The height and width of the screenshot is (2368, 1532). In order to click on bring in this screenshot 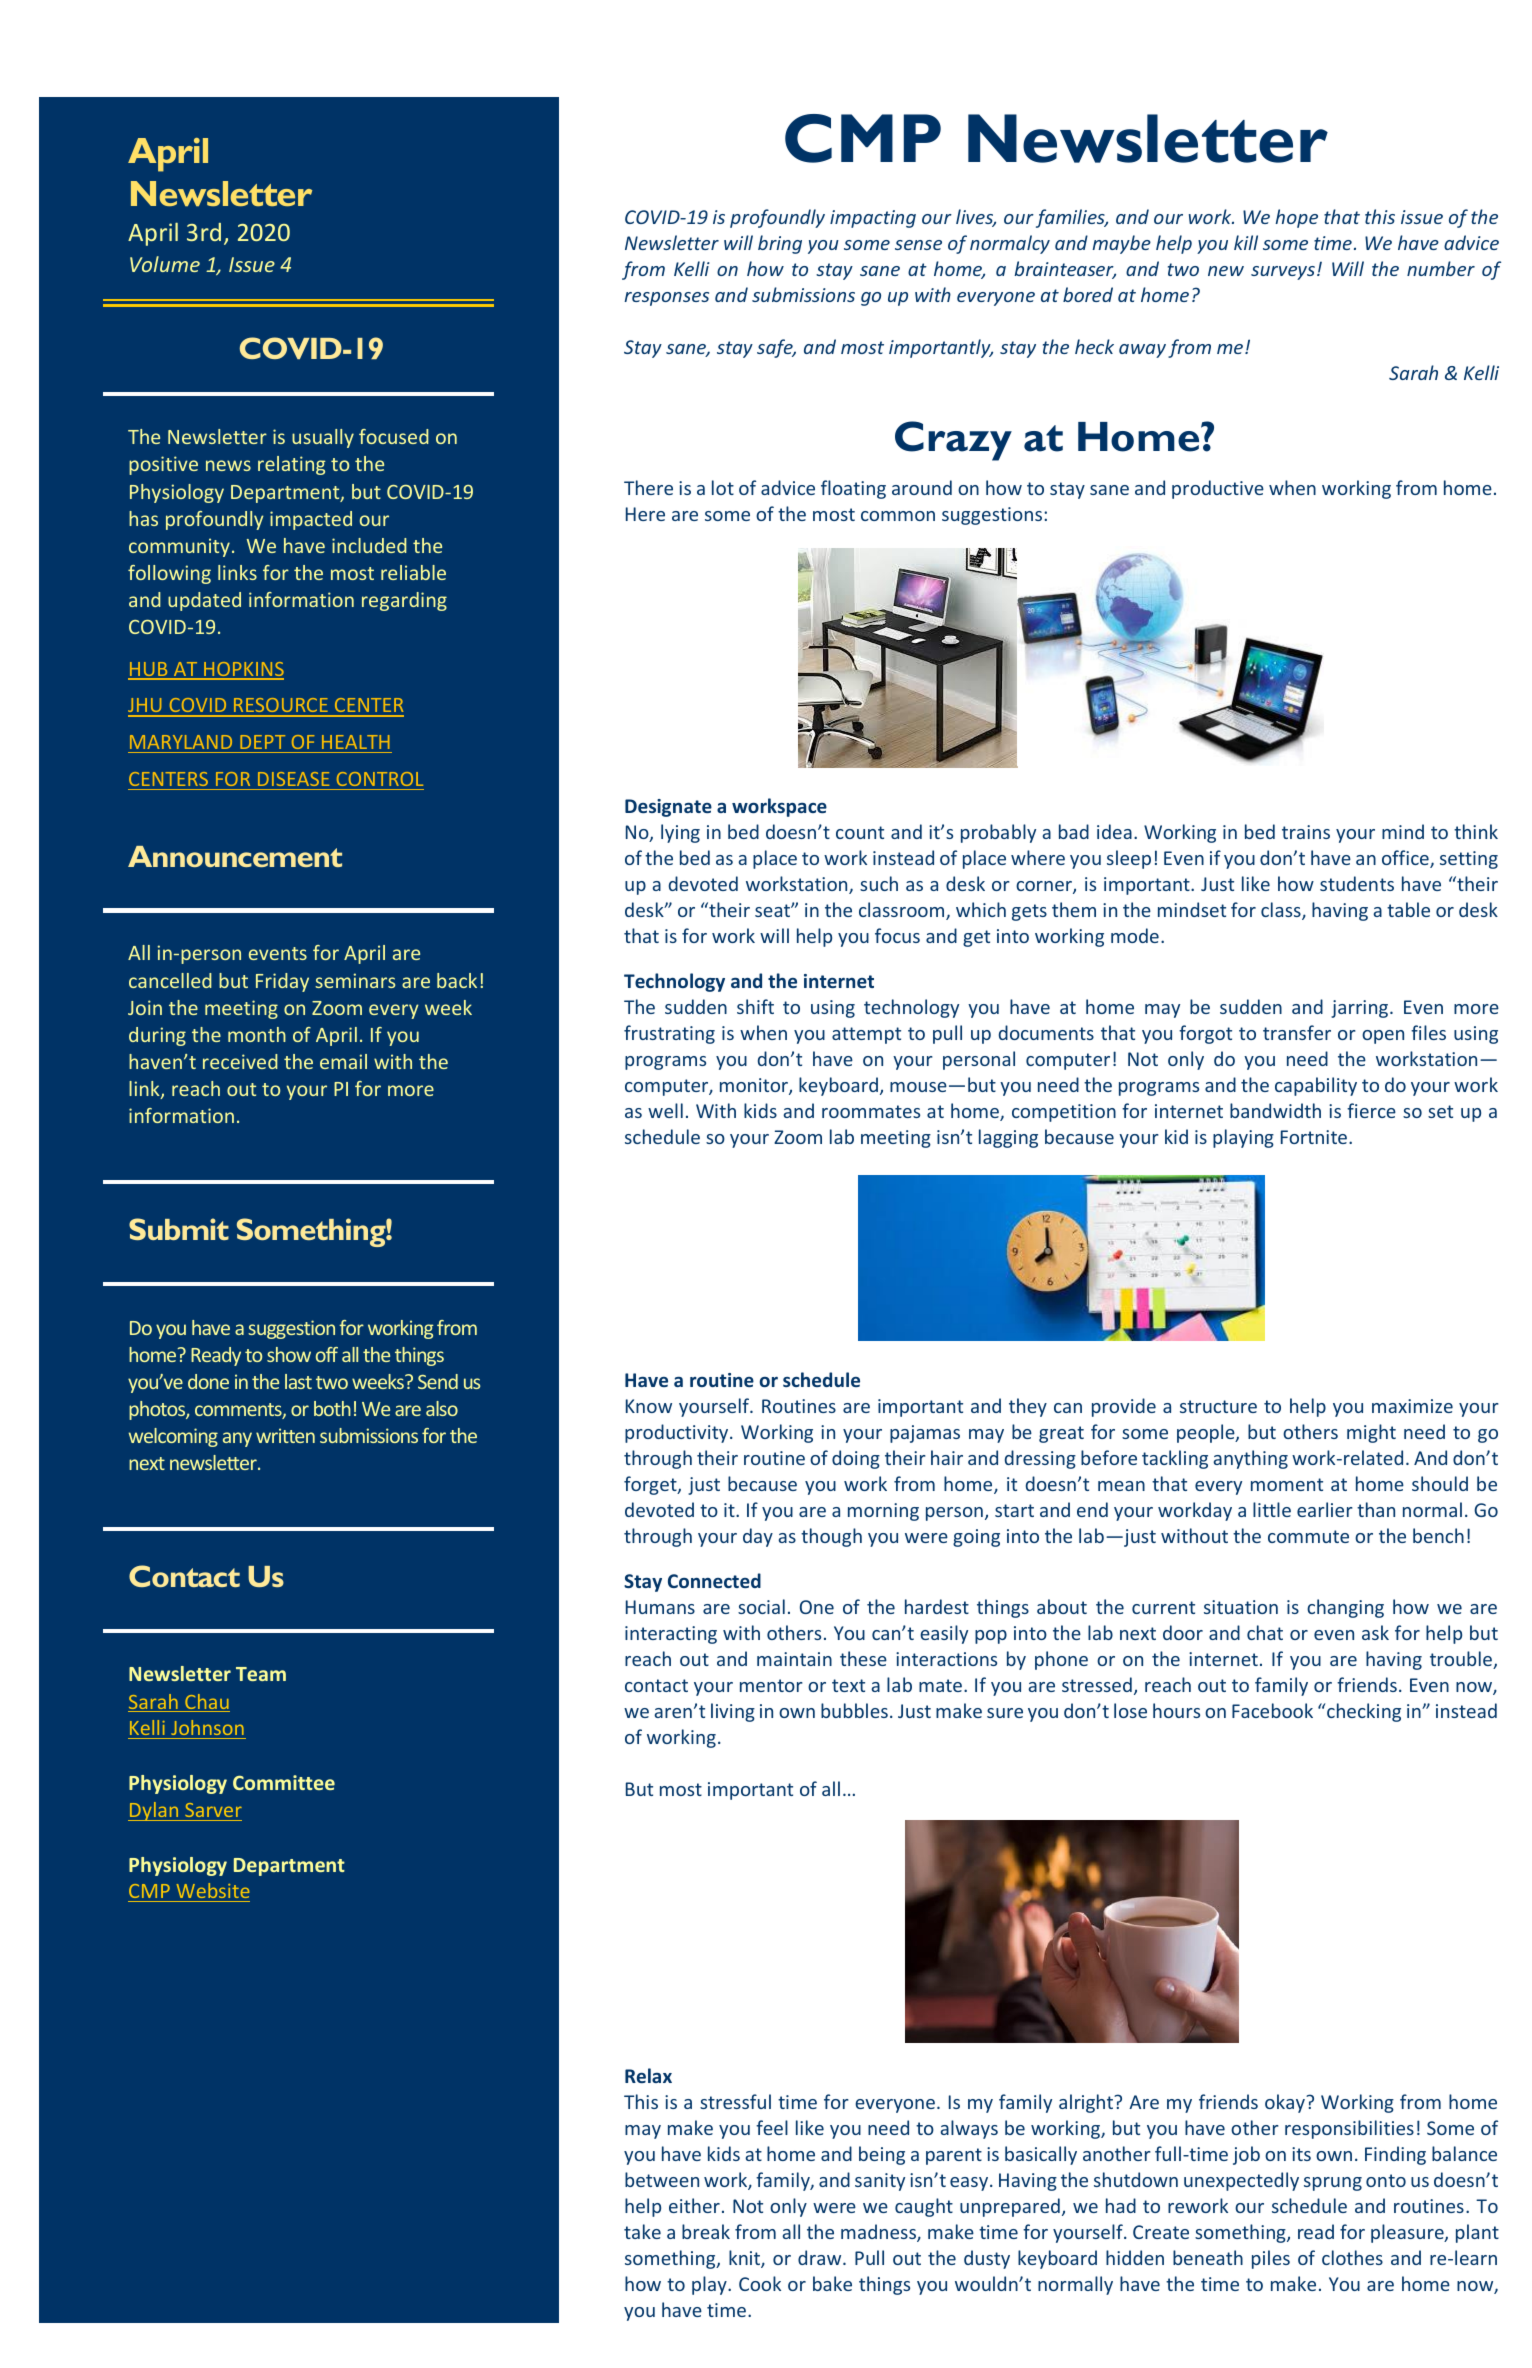, I will do `click(780, 244)`.
